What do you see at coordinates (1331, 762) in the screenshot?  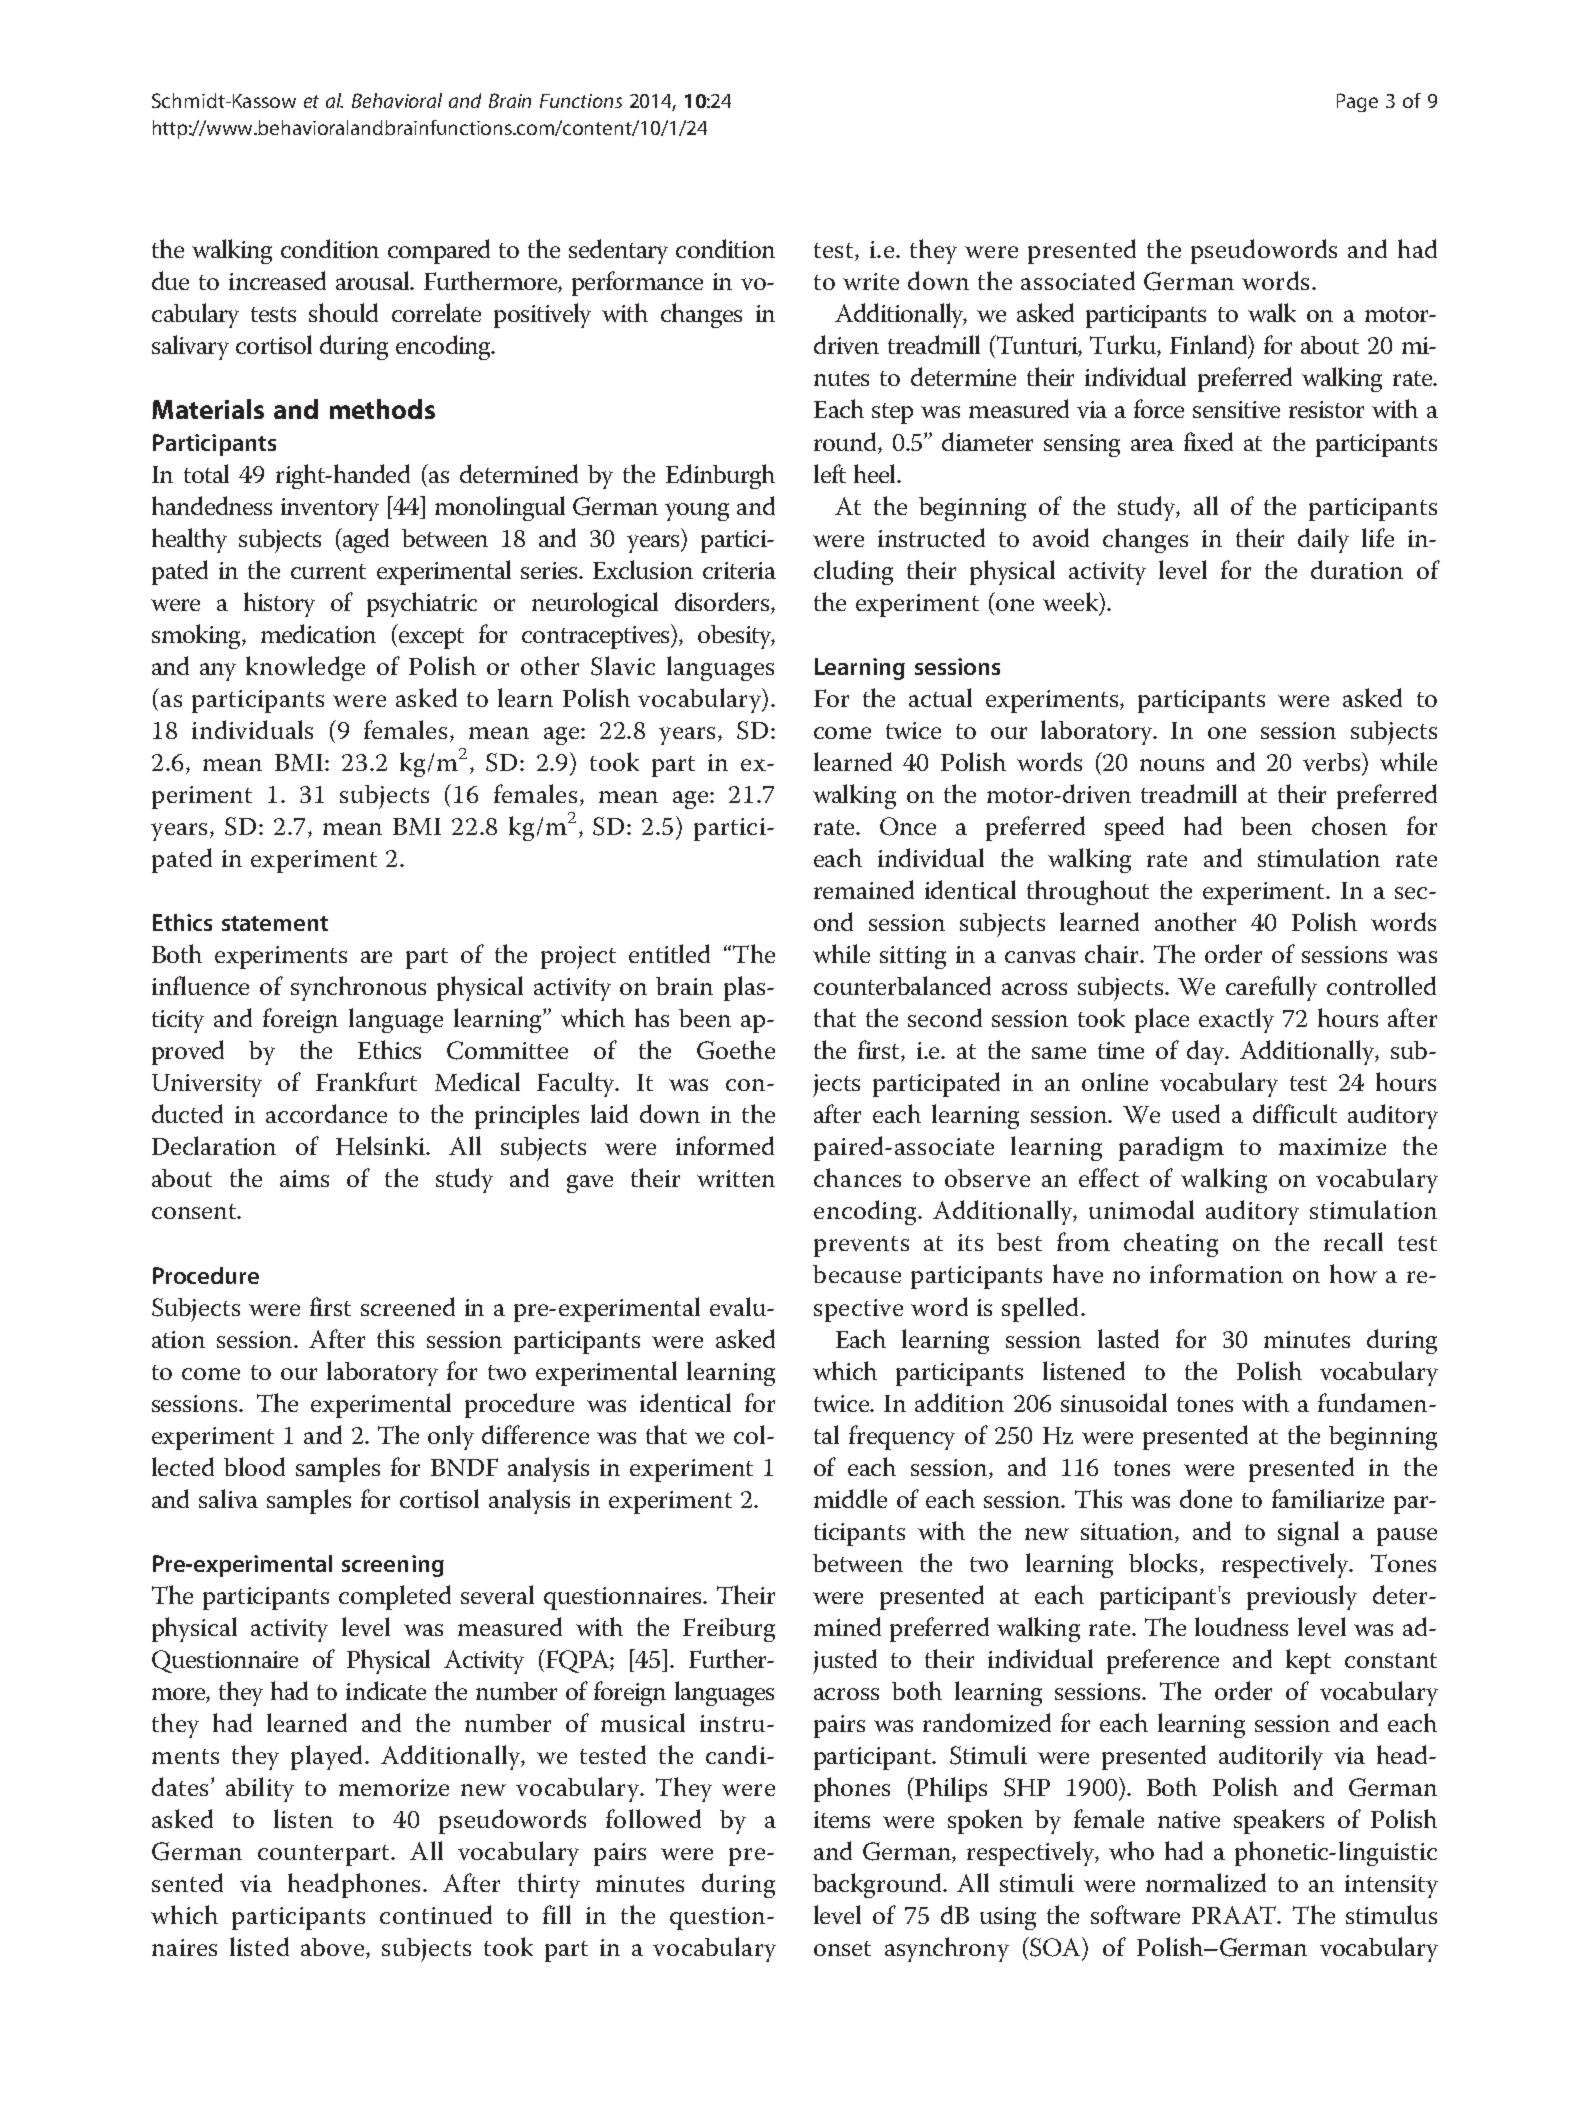 I see `verbs` at bounding box center [1331, 762].
